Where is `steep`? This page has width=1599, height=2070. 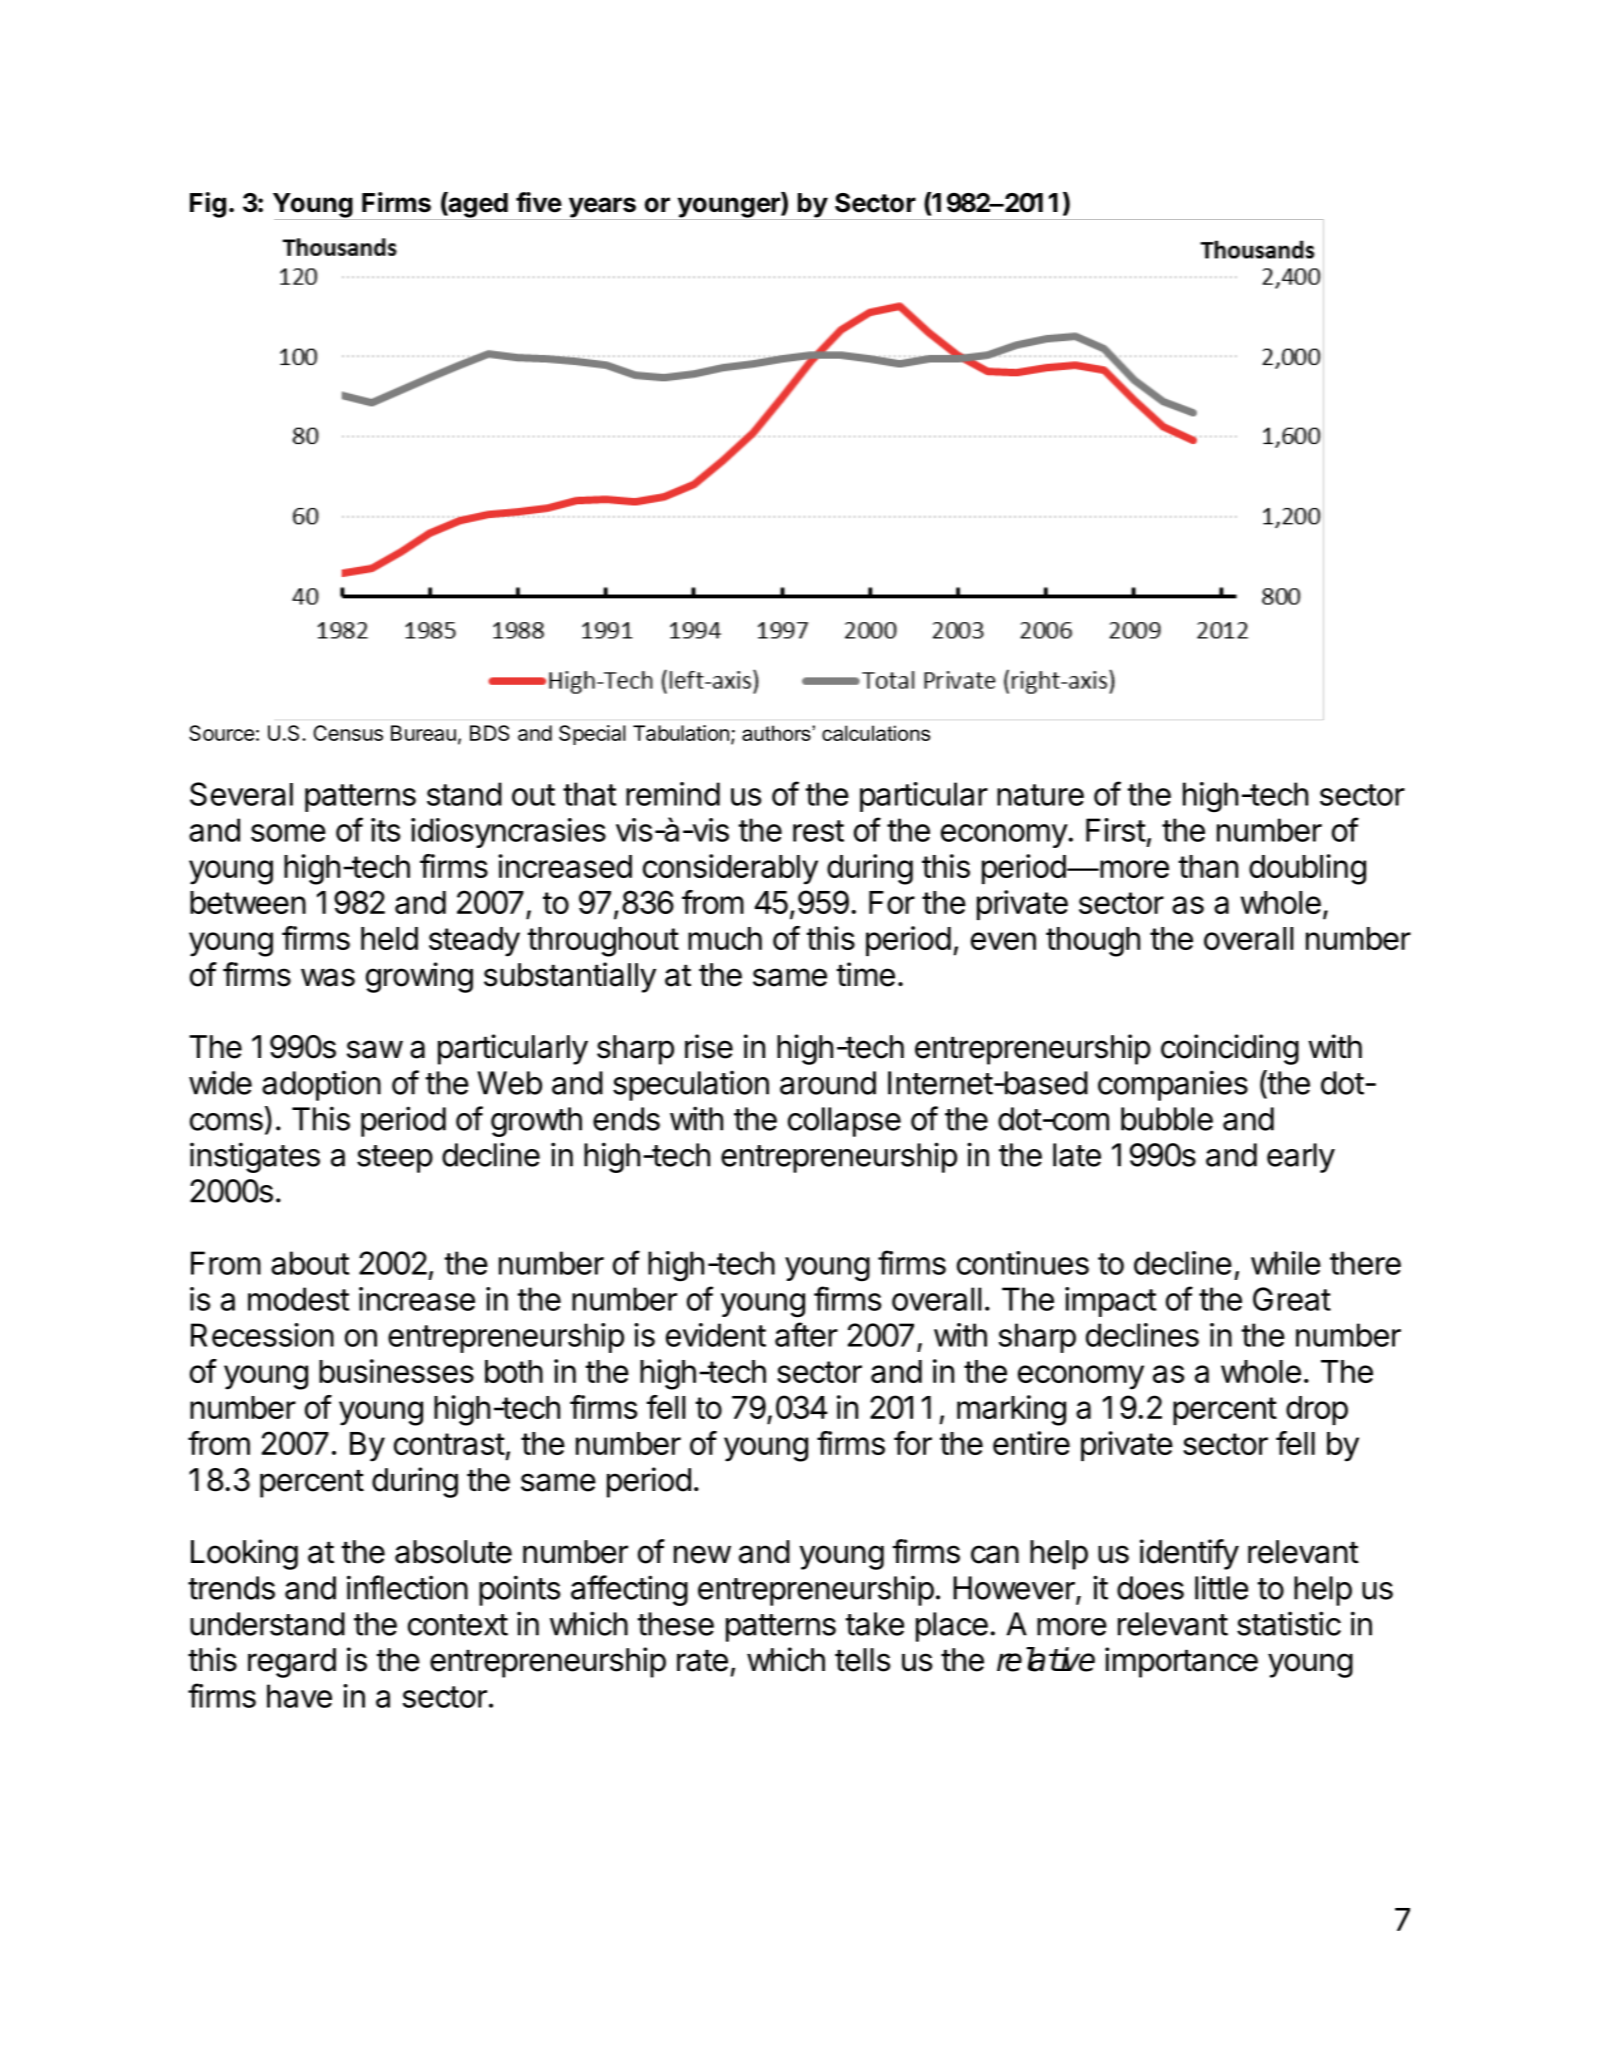
steep is located at coordinates (395, 1159).
